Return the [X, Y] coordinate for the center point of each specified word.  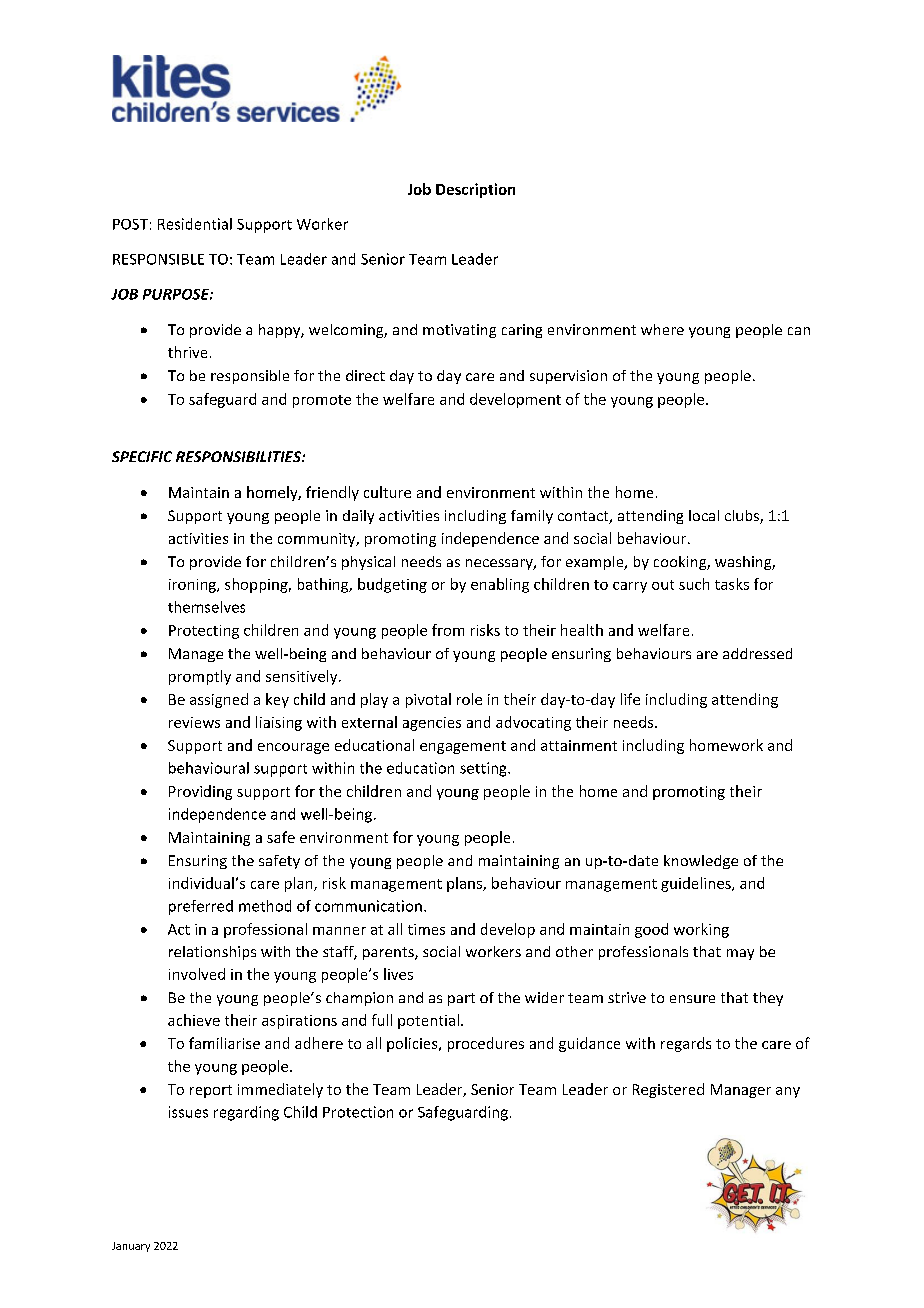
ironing [193, 586]
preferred [201, 907]
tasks [732, 584]
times [426, 929]
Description [475, 190]
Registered [668, 1090]
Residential [195, 224]
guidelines [697, 884]
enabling [500, 585]
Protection [358, 1112]
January [131, 1247]
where [662, 329]
